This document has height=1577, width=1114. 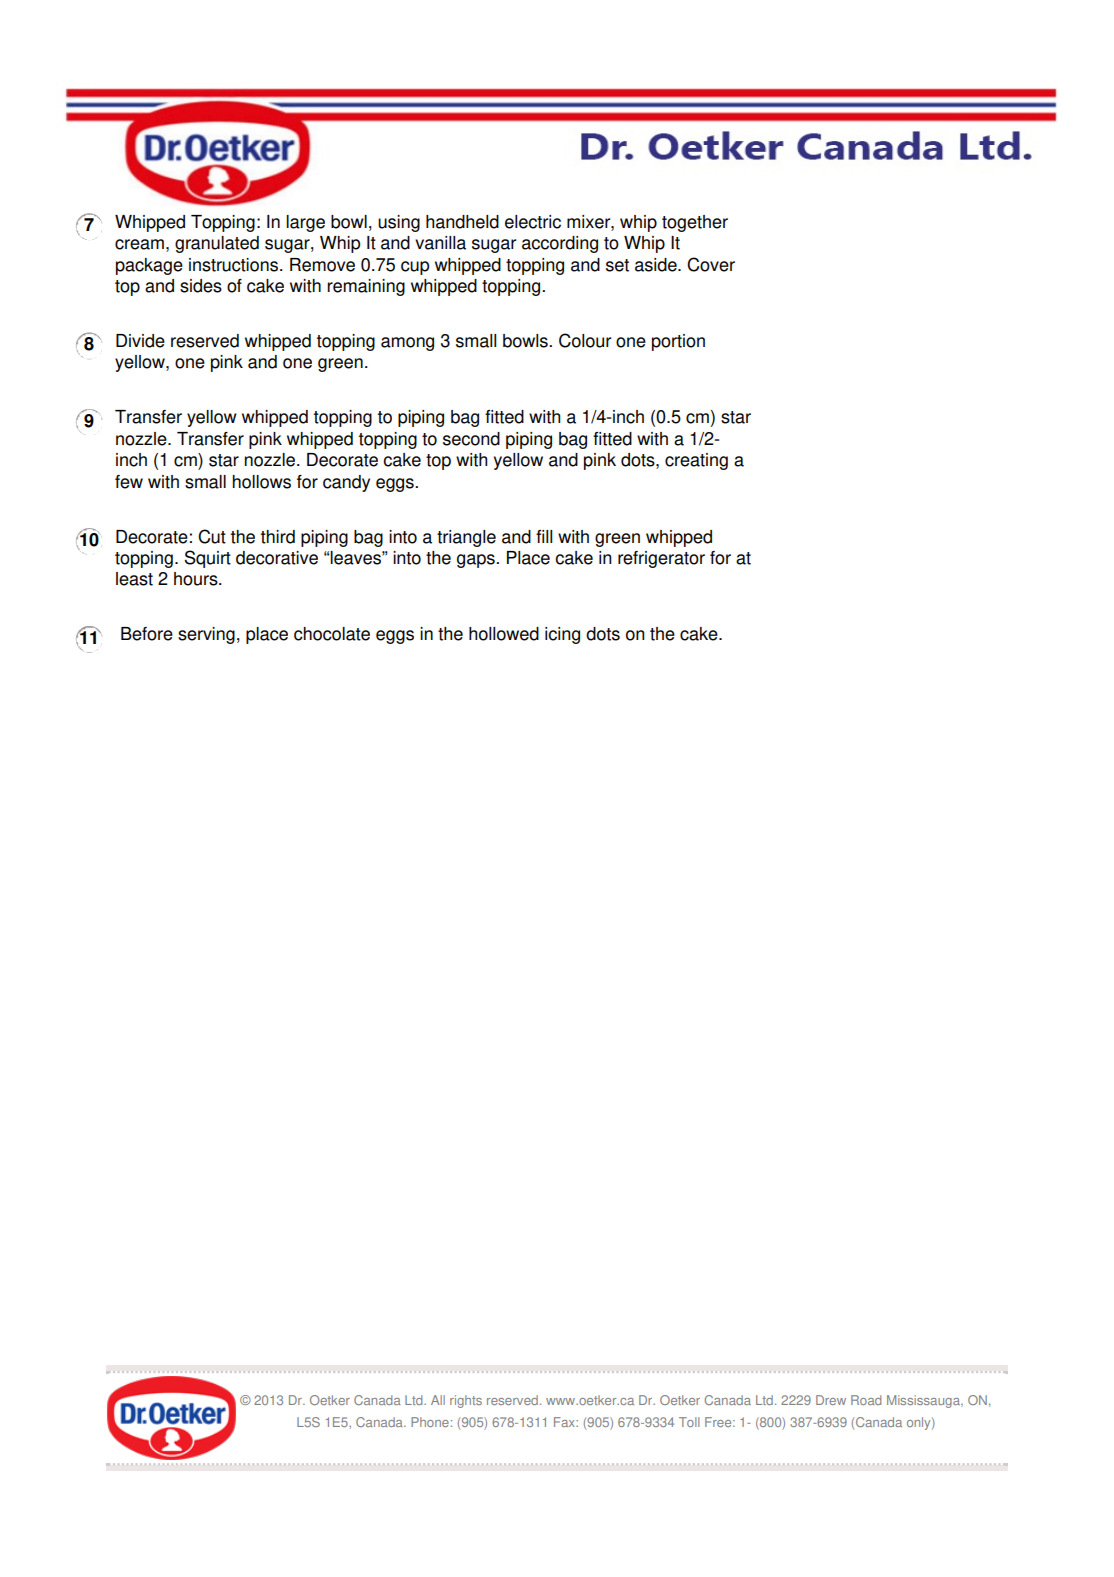 What do you see at coordinates (235, 265) in the document?
I see `instructions` at bounding box center [235, 265].
